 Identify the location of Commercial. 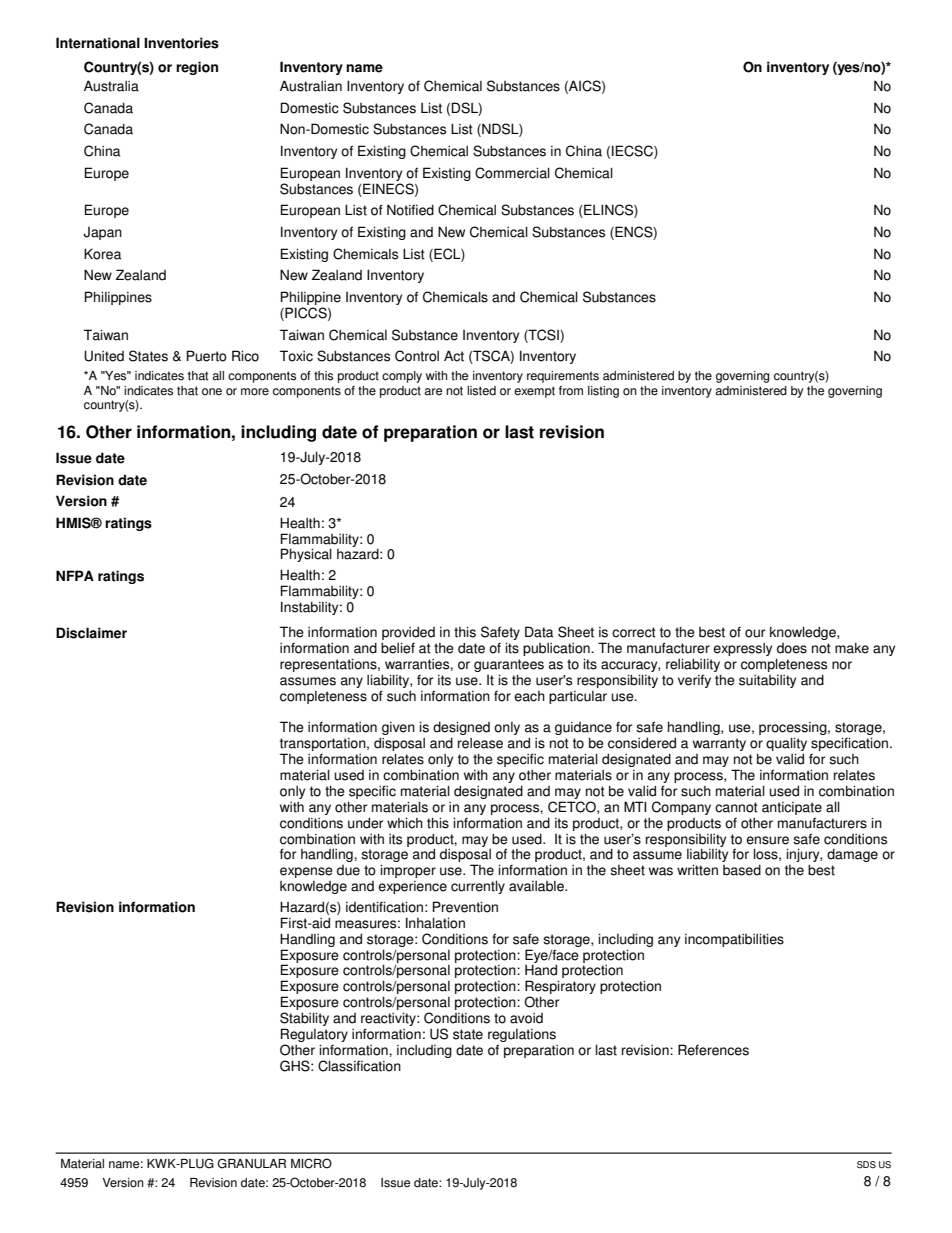
(512, 173).
